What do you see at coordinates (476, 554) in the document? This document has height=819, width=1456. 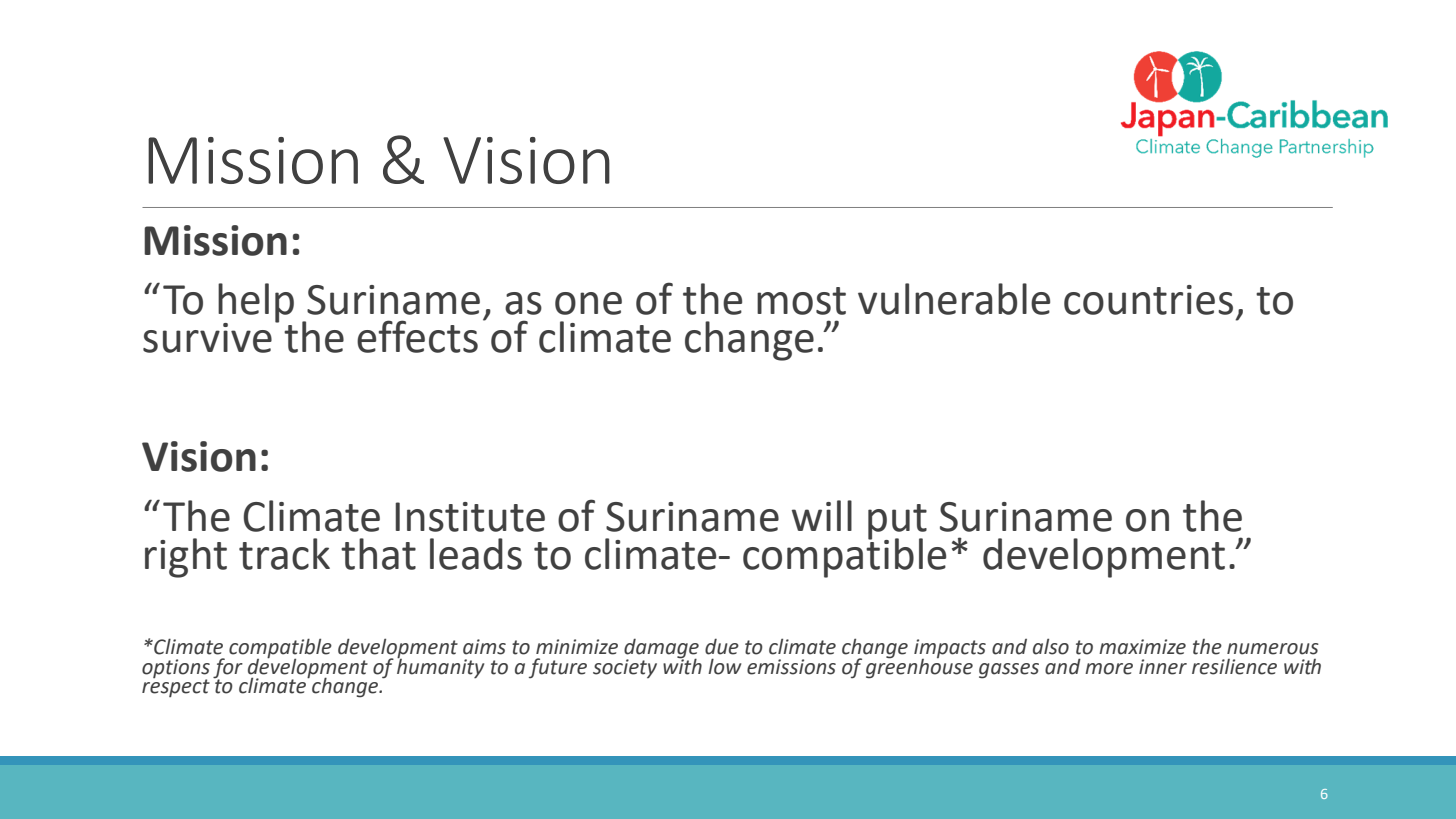 I see `leads` at bounding box center [476, 554].
